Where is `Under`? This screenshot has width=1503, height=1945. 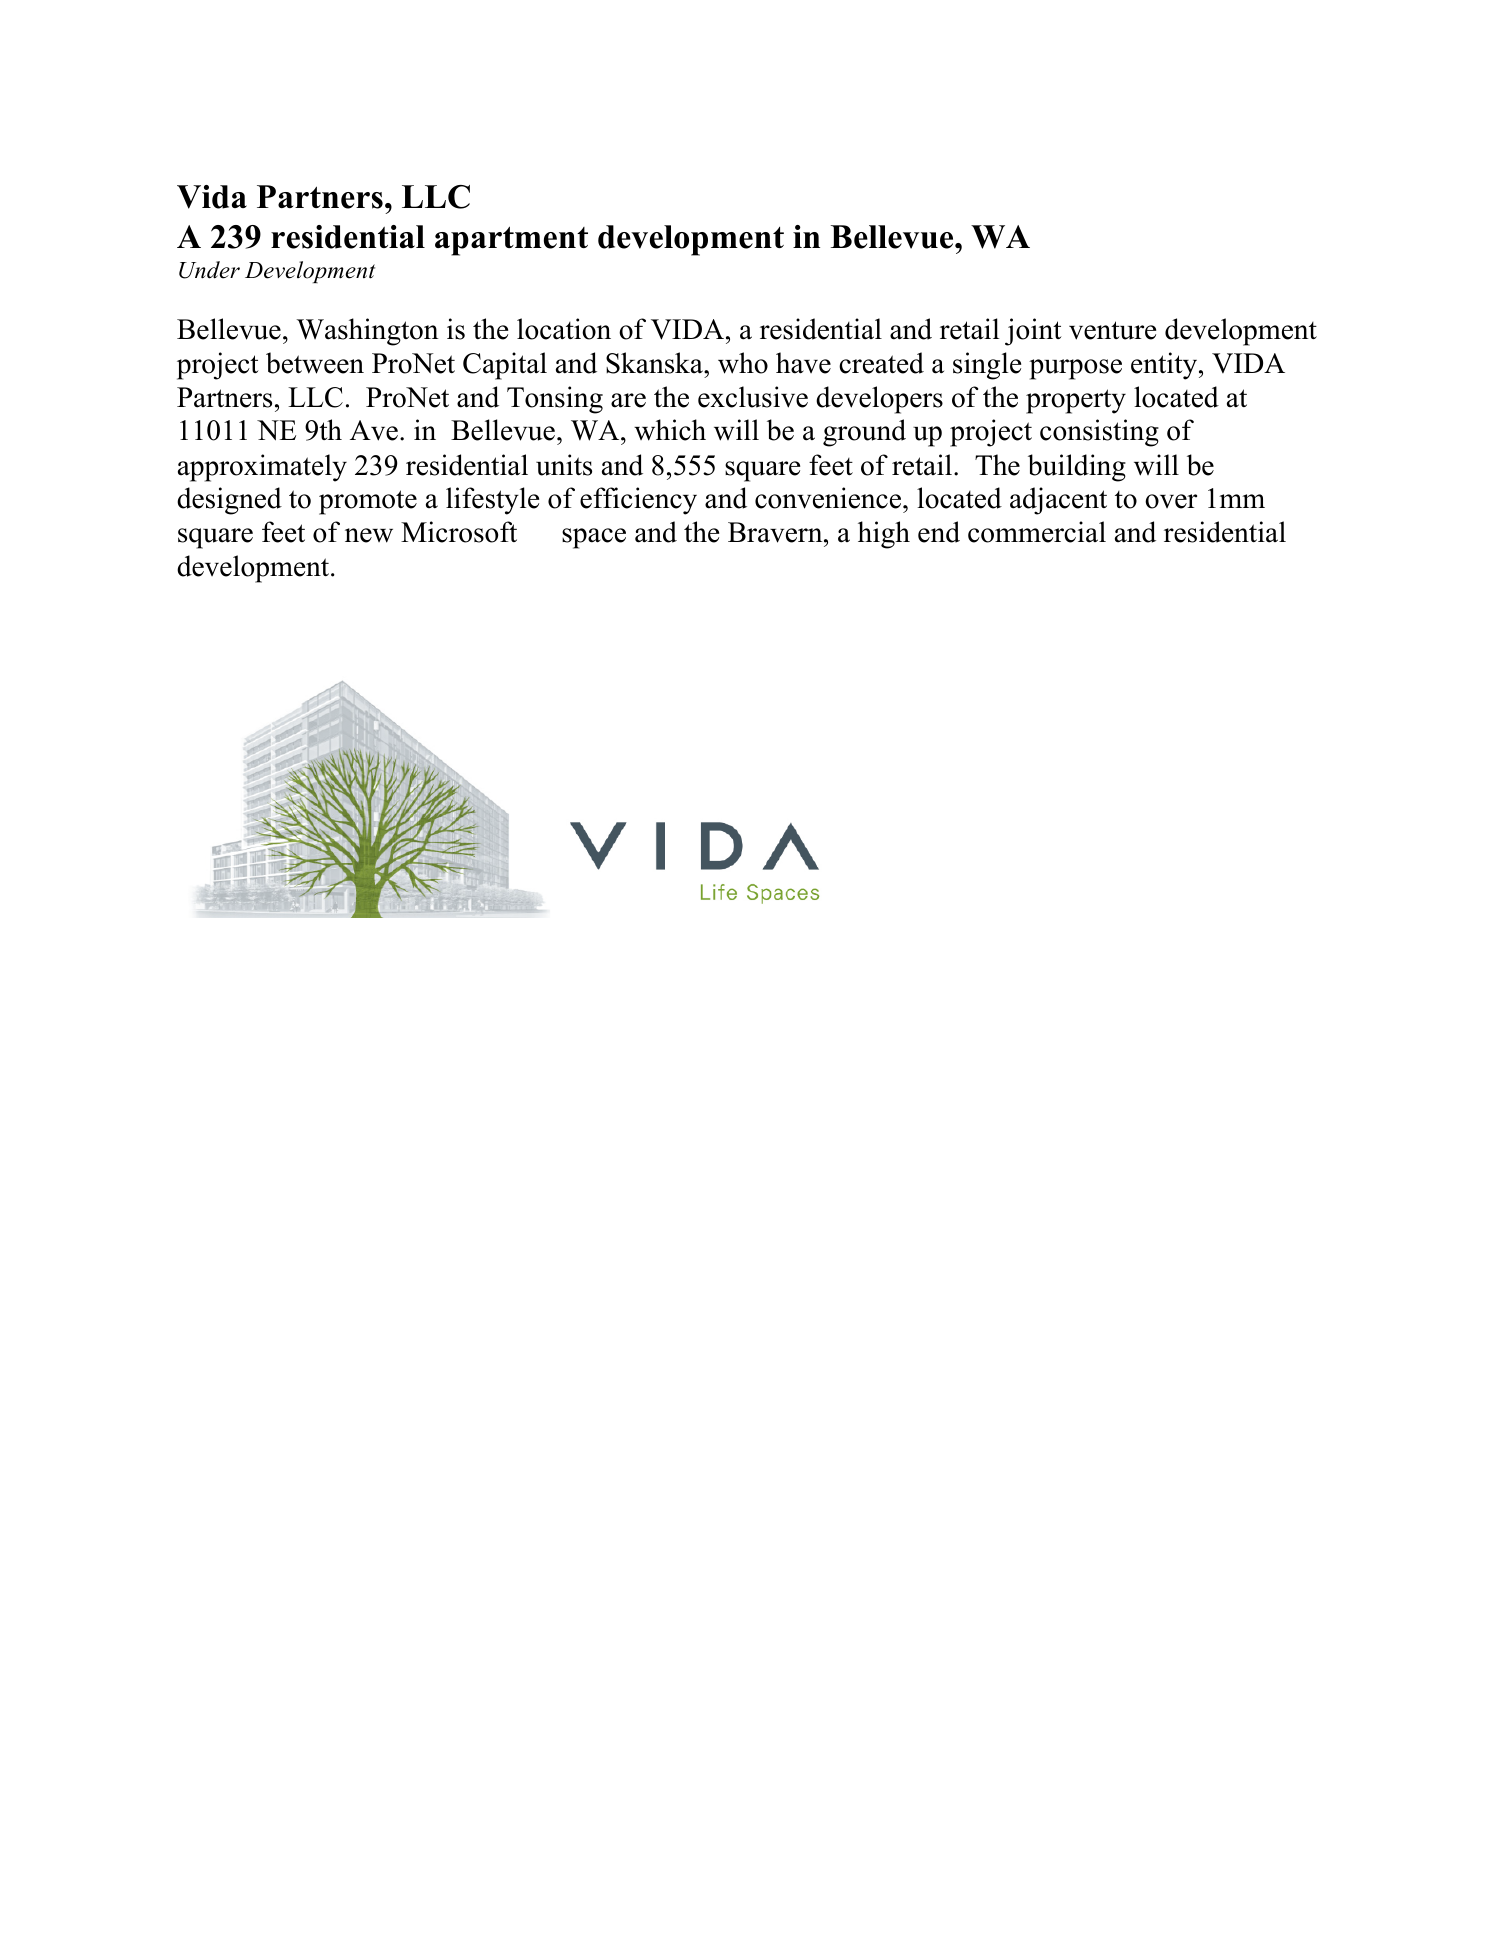
Under is located at coordinates (209, 270).
